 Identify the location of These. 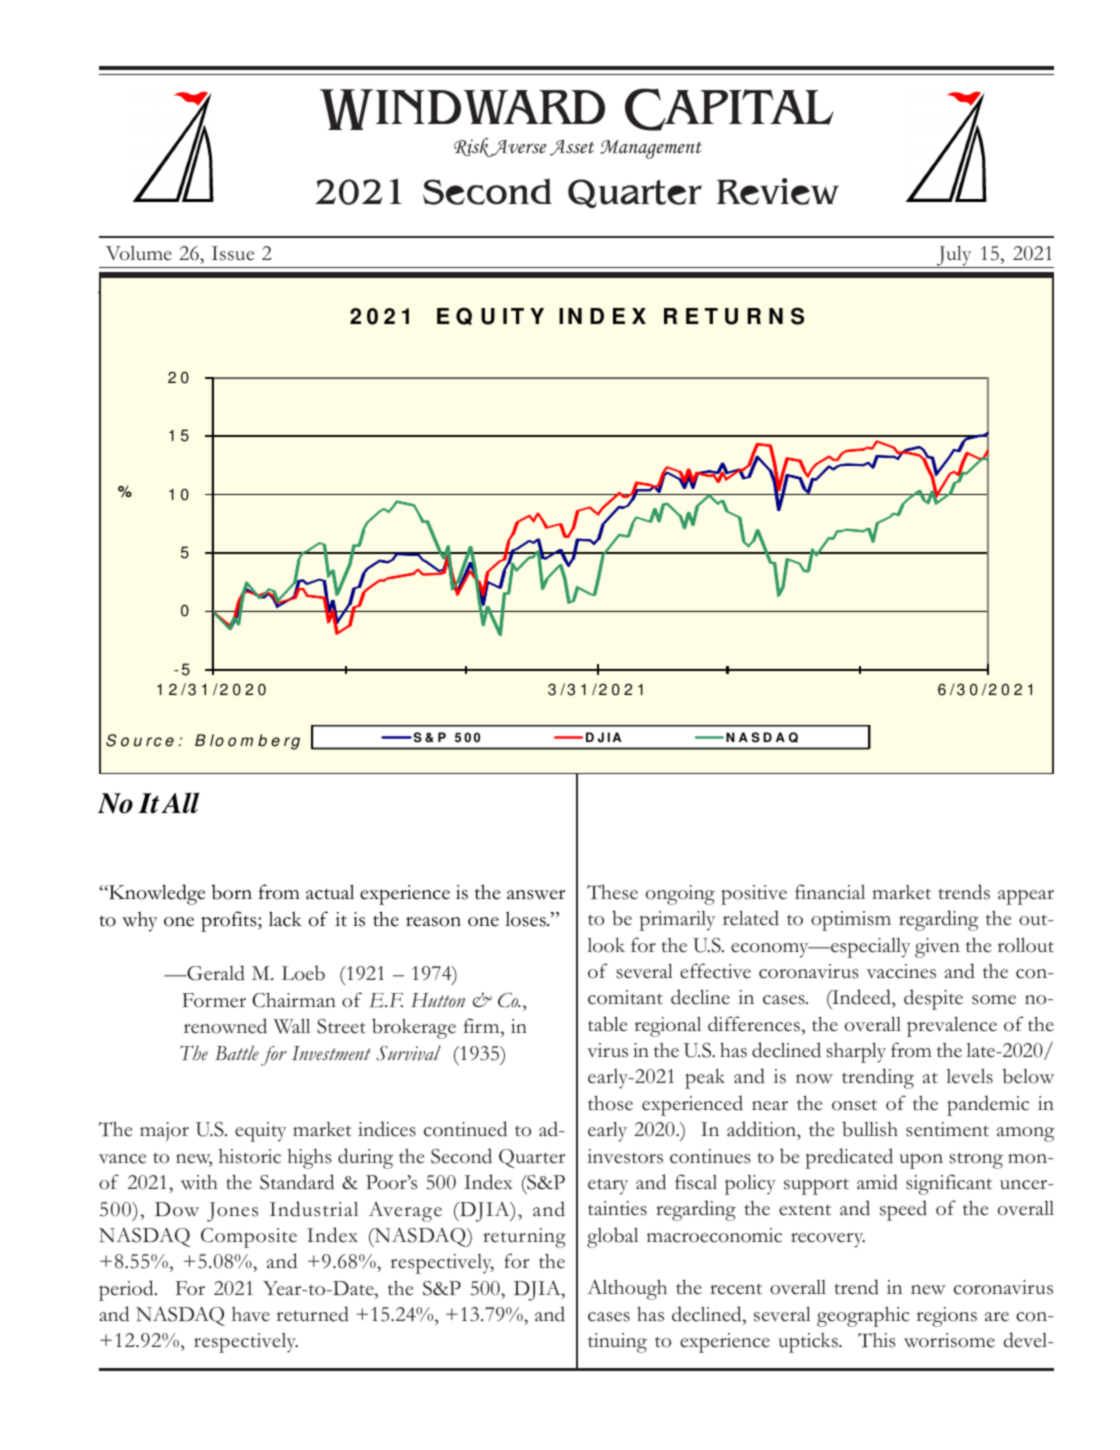
(612, 892).
